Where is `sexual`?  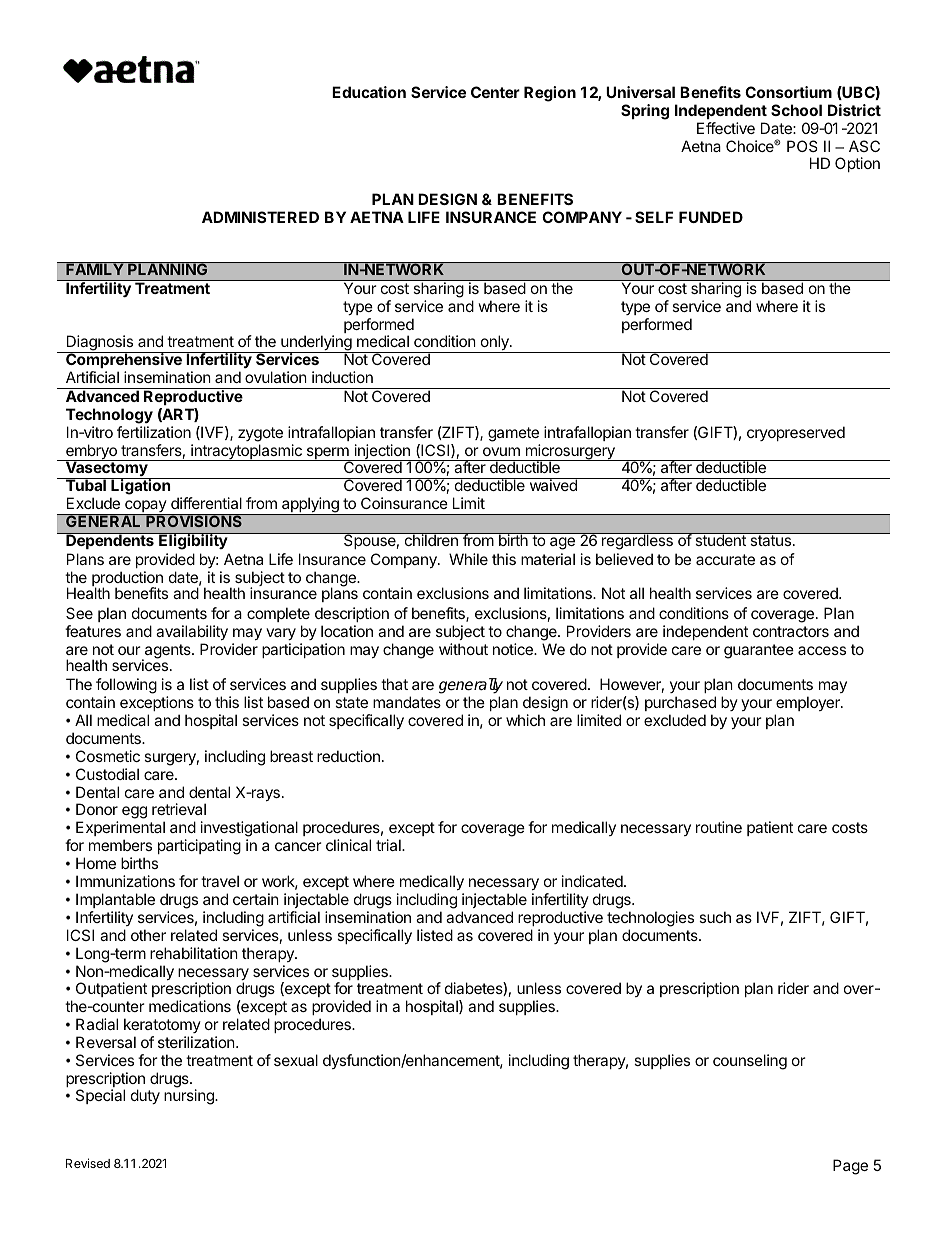 sexual is located at coordinates (296, 1060).
